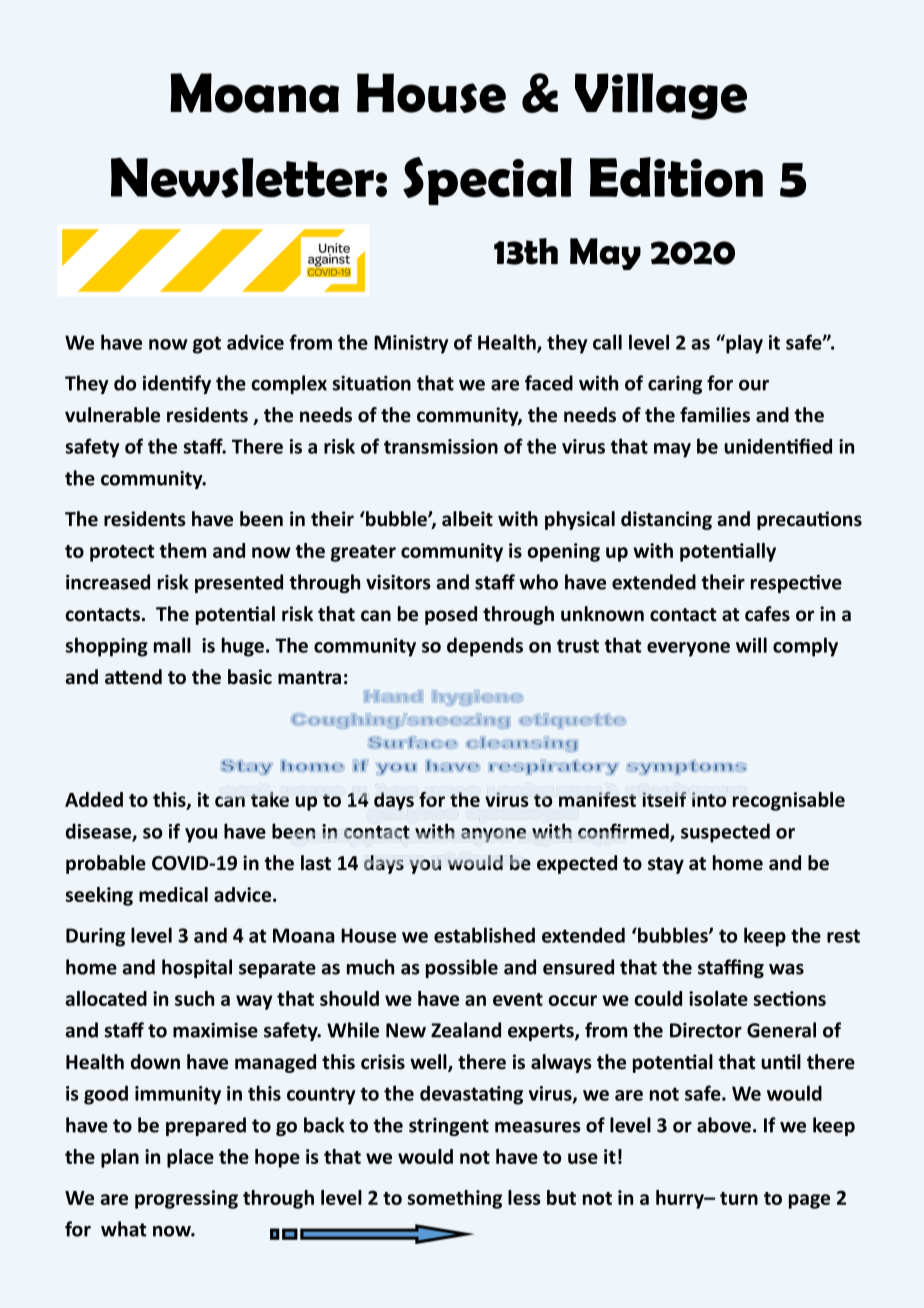  What do you see at coordinates (186, 1199) in the image?
I see `progressing` at bounding box center [186, 1199].
